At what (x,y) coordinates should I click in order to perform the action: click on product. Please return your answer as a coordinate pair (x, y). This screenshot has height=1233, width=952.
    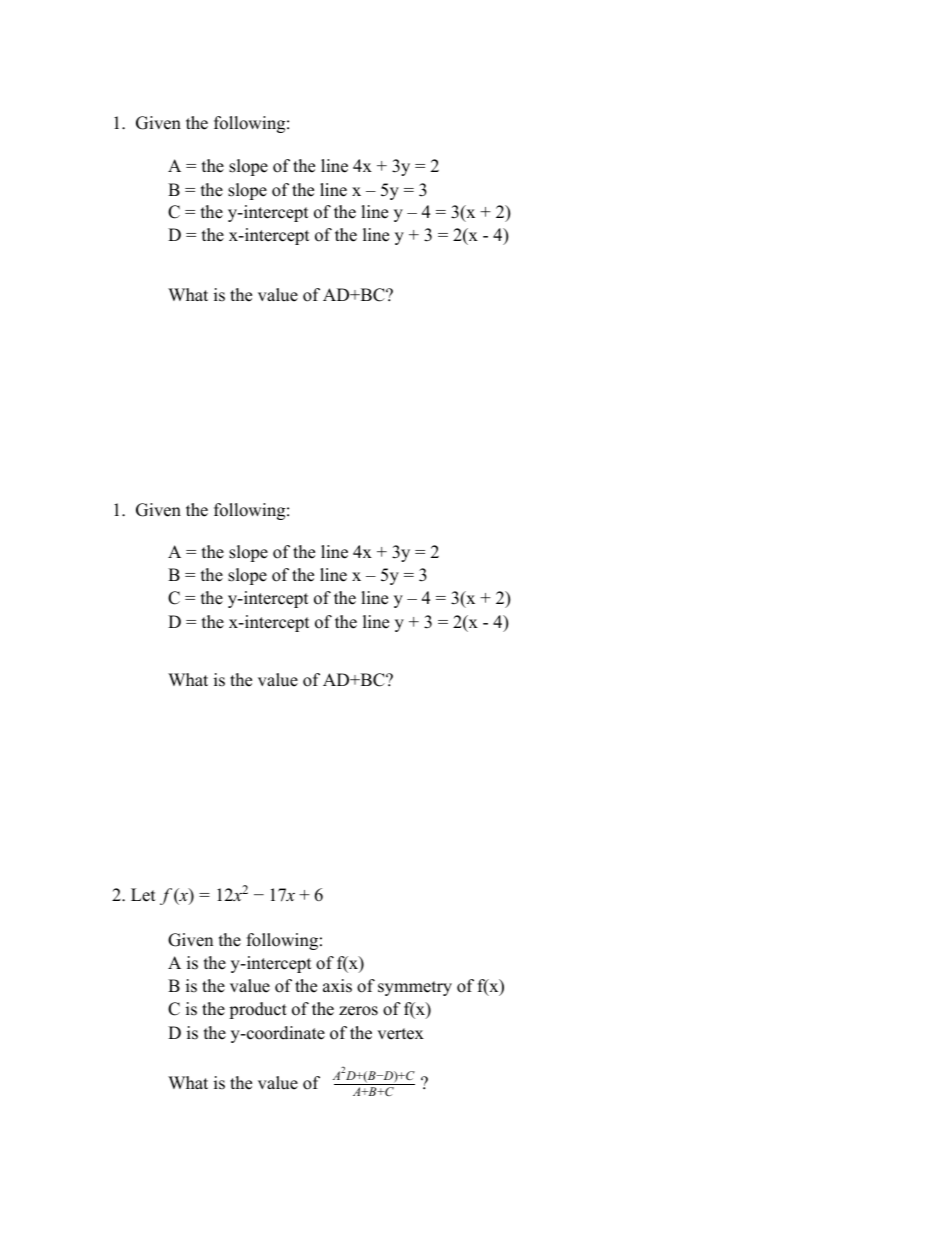
    Looking at the image, I should click on (258, 1010).
